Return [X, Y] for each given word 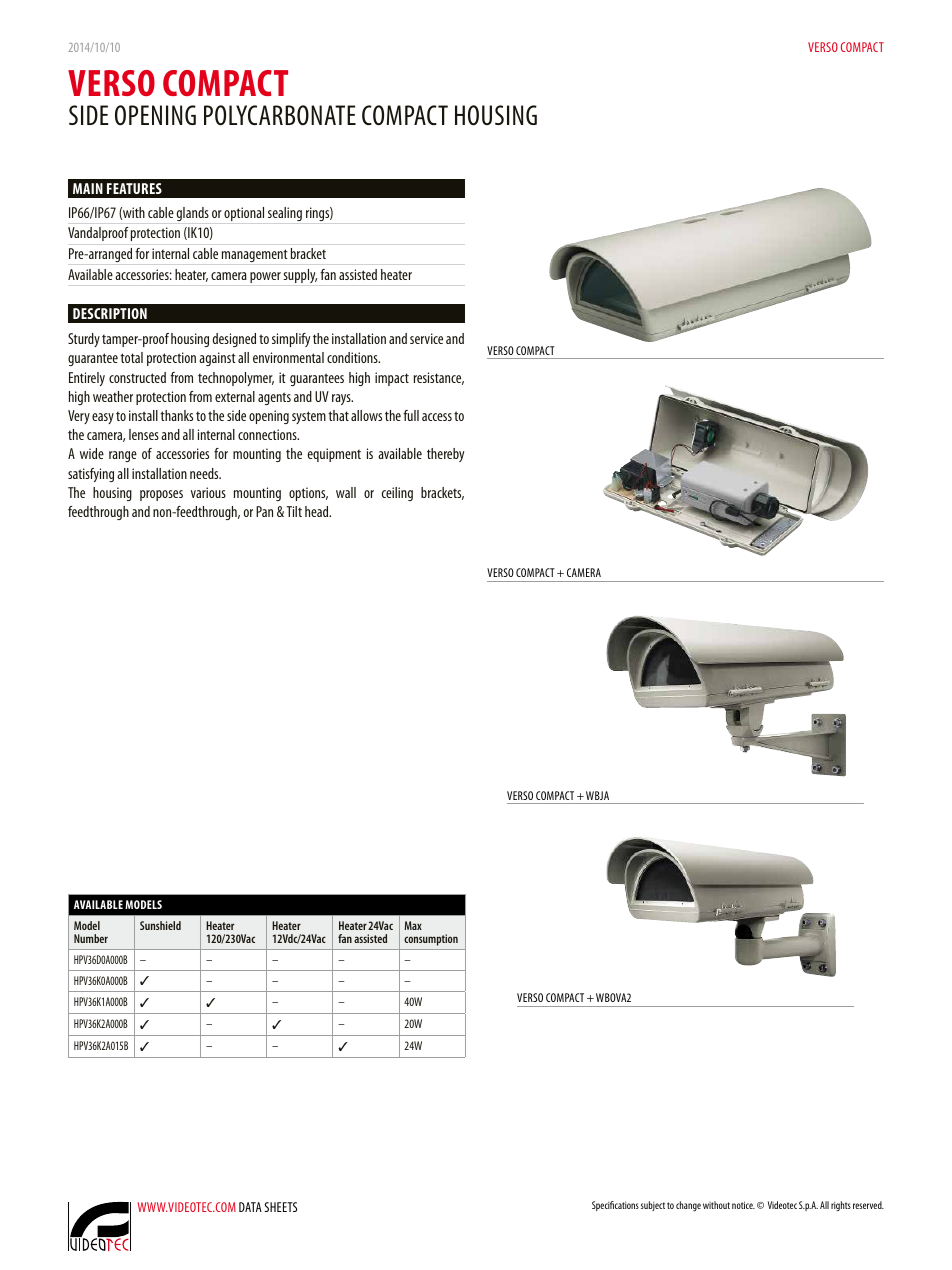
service [426, 338]
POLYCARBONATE [280, 115]
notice [743, 1205]
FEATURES [134, 188]
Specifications [615, 1206]
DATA [250, 1207]
